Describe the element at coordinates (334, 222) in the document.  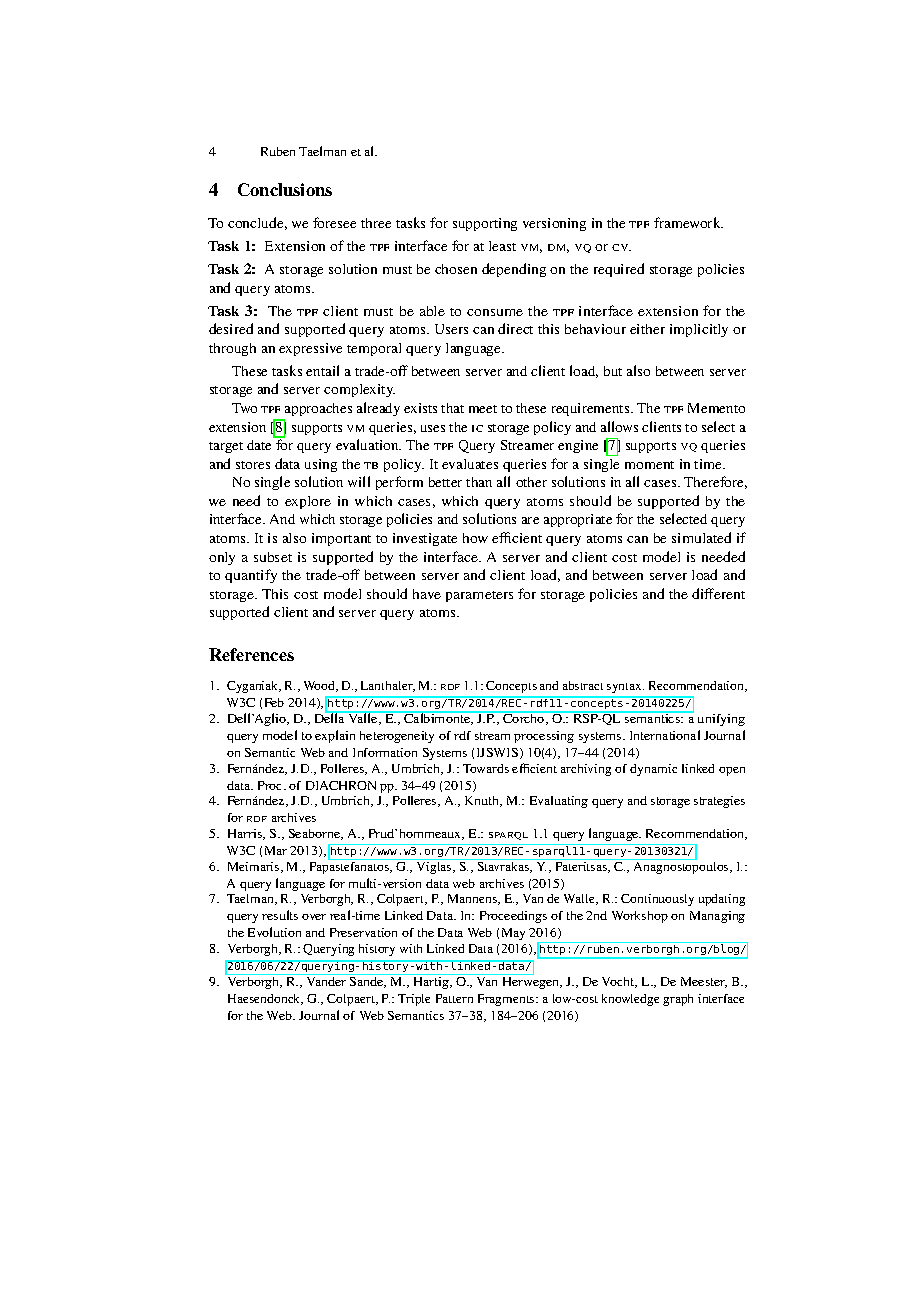
I see `foresee` at that location.
